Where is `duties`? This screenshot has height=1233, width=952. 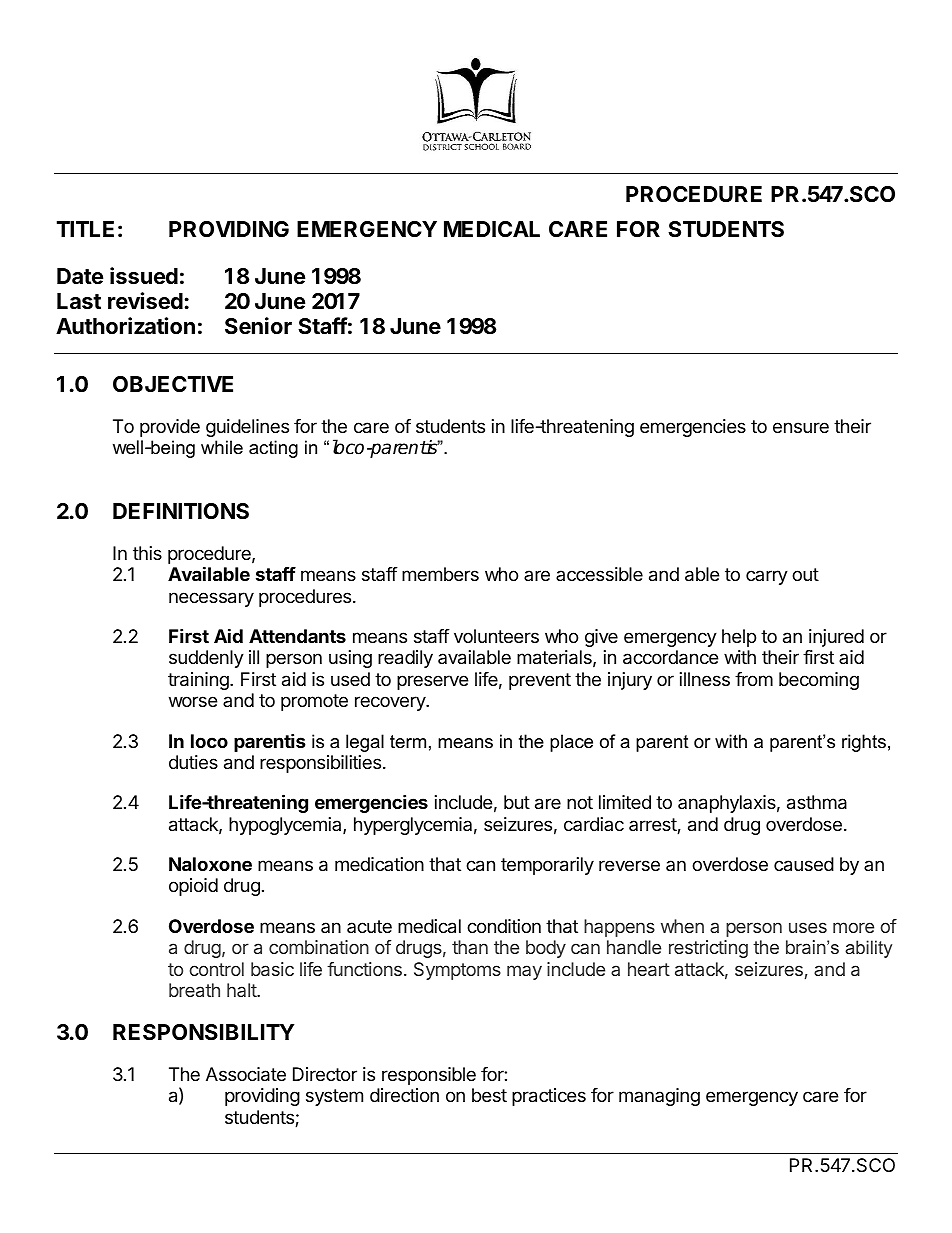 duties is located at coordinates (193, 762).
